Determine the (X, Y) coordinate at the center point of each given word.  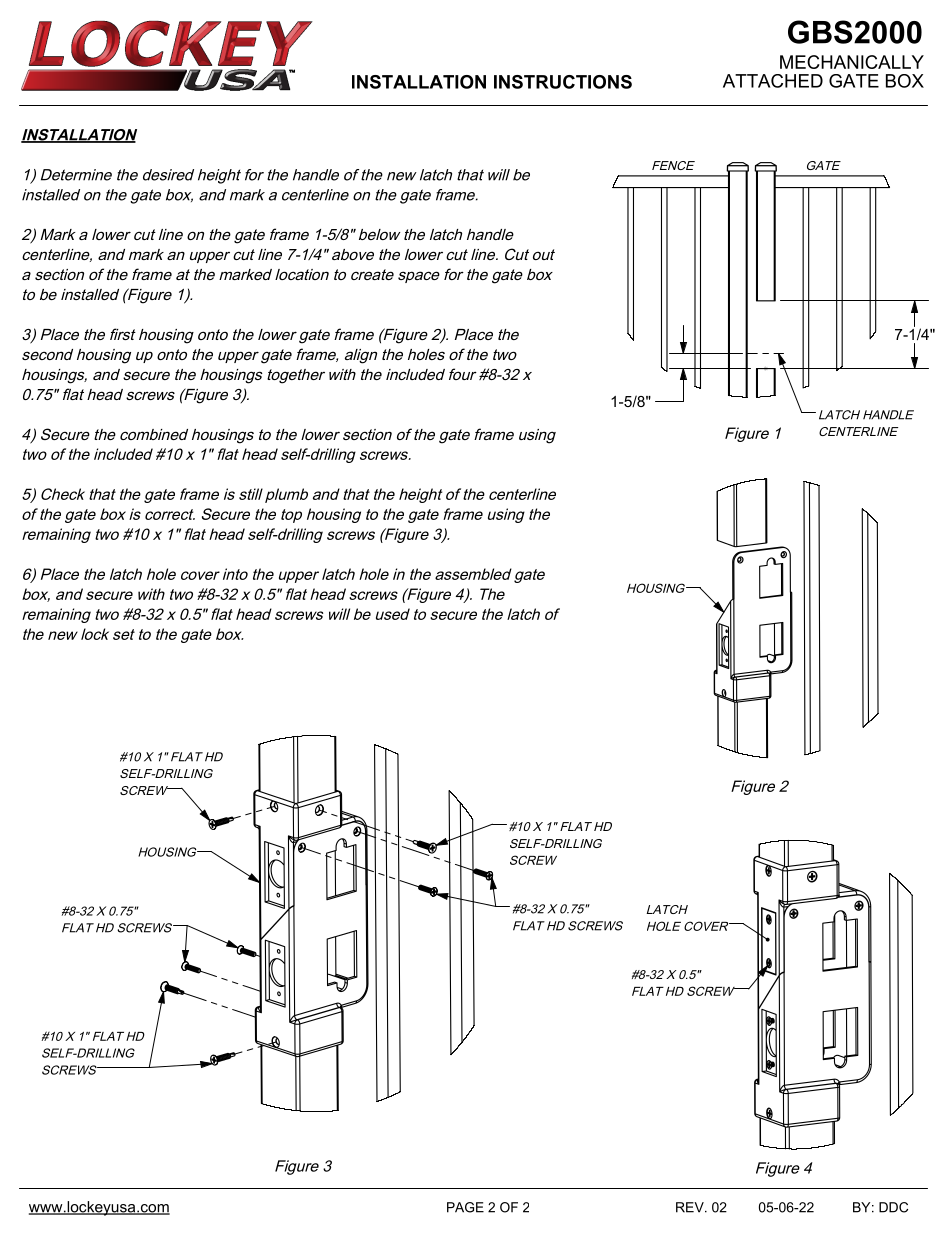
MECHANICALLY (852, 62)
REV (691, 1207)
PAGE (465, 1207)
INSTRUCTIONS (563, 82)
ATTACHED (773, 81)
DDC (893, 1207)
